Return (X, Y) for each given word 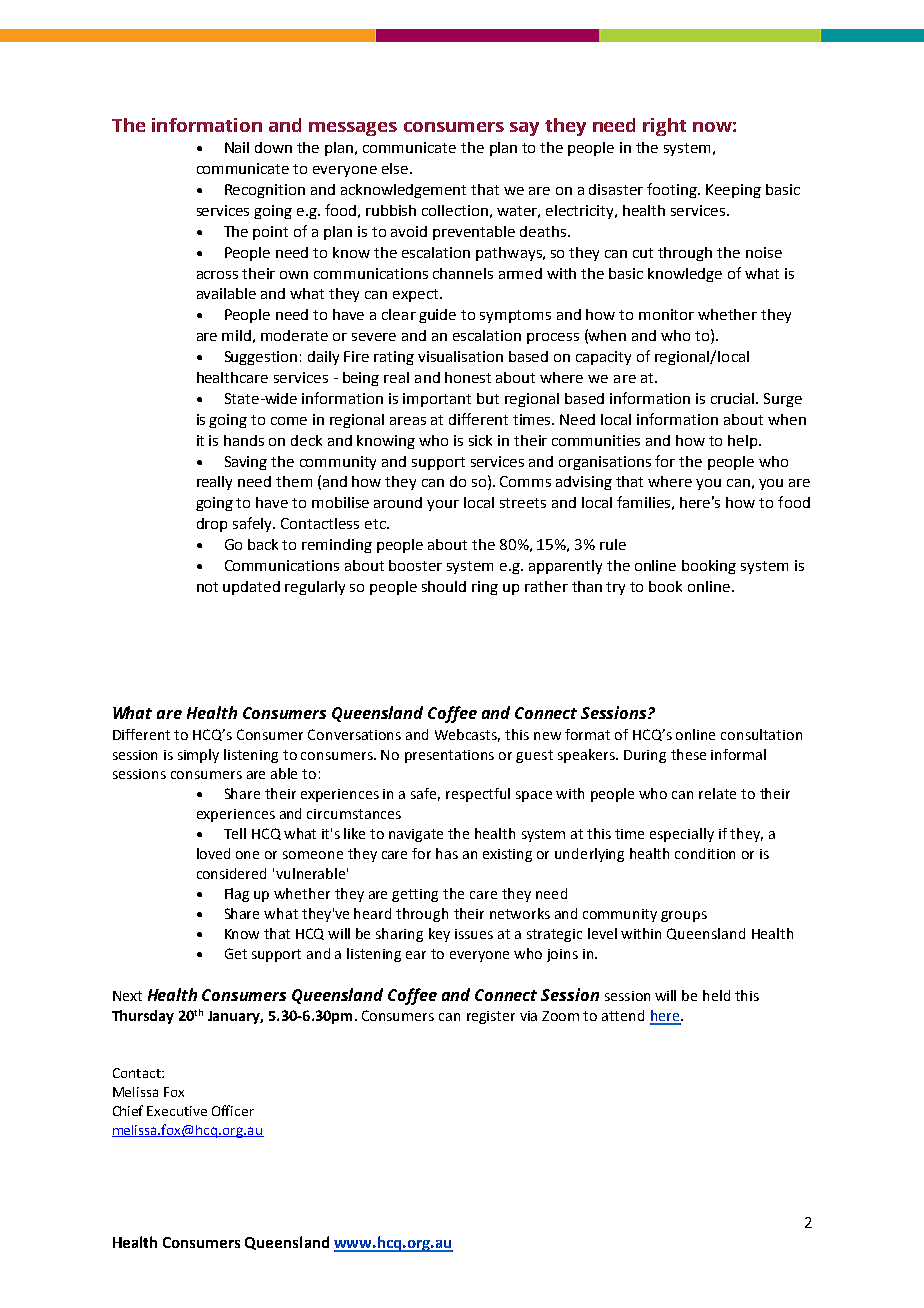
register (491, 1017)
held (716, 995)
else (396, 168)
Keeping (733, 191)
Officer (233, 1110)
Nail (237, 147)
